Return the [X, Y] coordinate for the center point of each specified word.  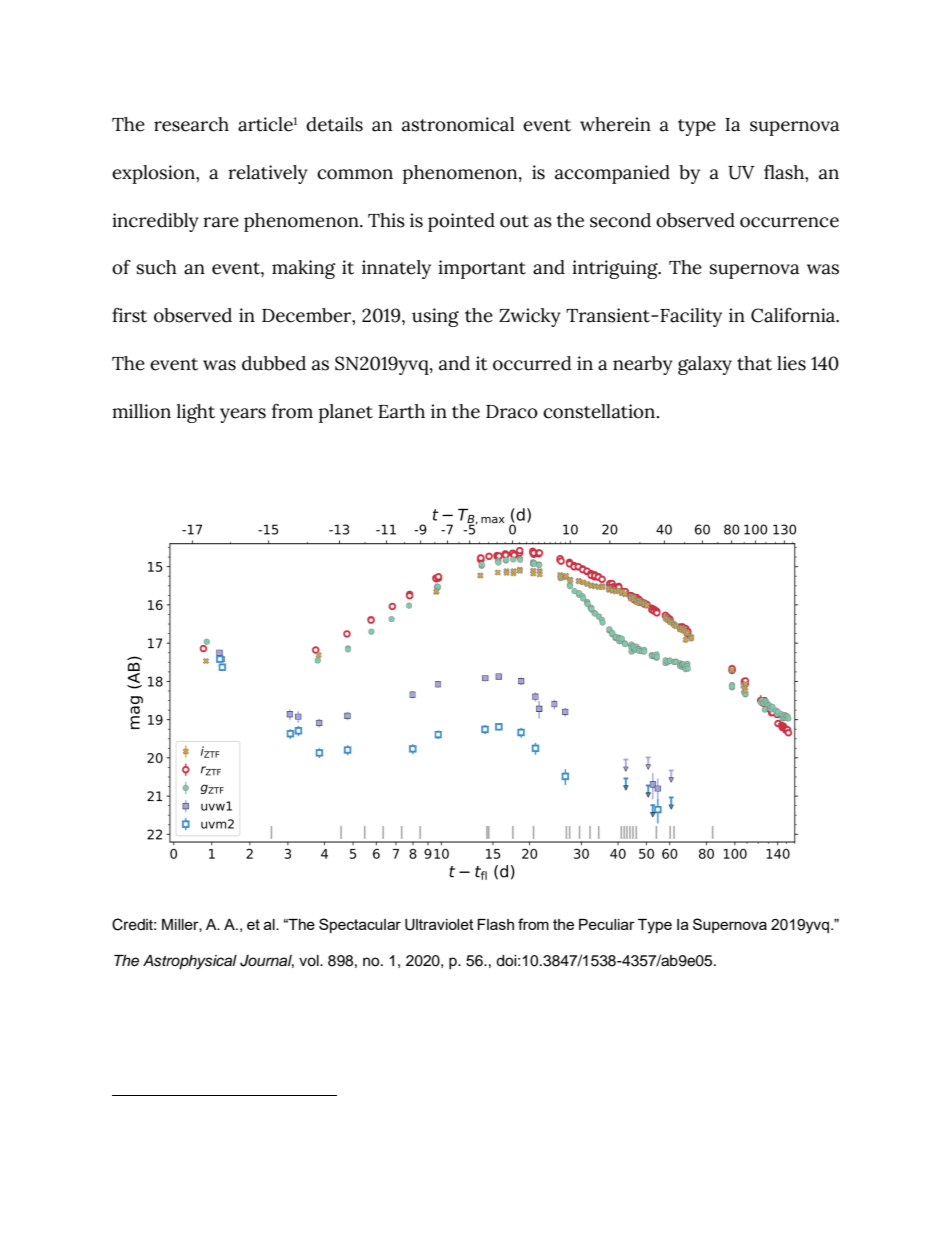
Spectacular [360, 925]
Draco [512, 412]
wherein [615, 124]
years [243, 415]
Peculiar [607, 924]
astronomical [458, 124]
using [435, 317]
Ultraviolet [439, 925]
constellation [600, 411]
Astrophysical [190, 962]
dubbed [274, 363]
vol [310, 961]
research [191, 124]
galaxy [705, 365]
